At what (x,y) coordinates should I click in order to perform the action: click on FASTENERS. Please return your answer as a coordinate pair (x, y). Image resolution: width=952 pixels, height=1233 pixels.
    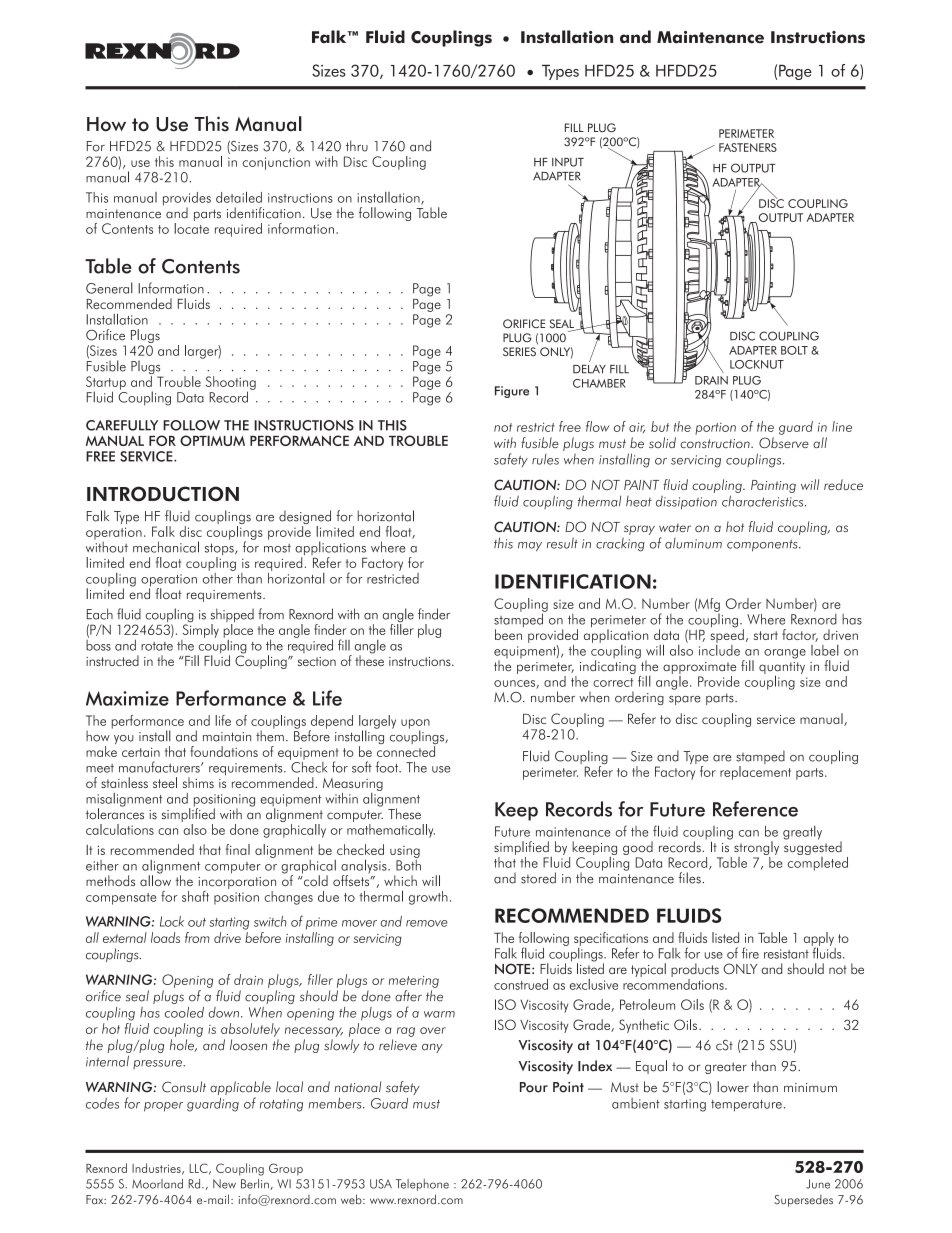
    Looking at the image, I should click on (748, 147).
